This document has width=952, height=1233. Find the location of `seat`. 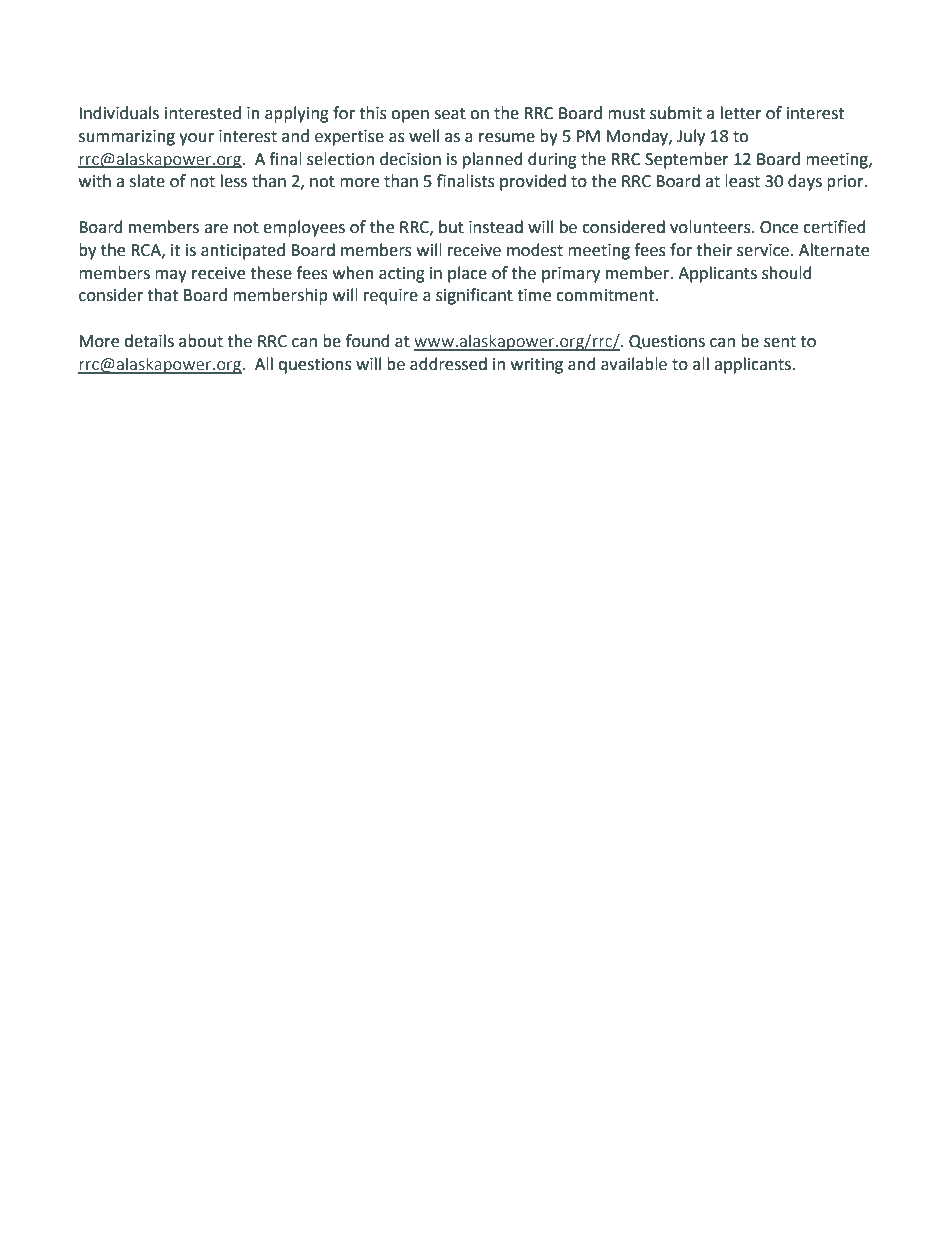

seat is located at coordinates (450, 114).
